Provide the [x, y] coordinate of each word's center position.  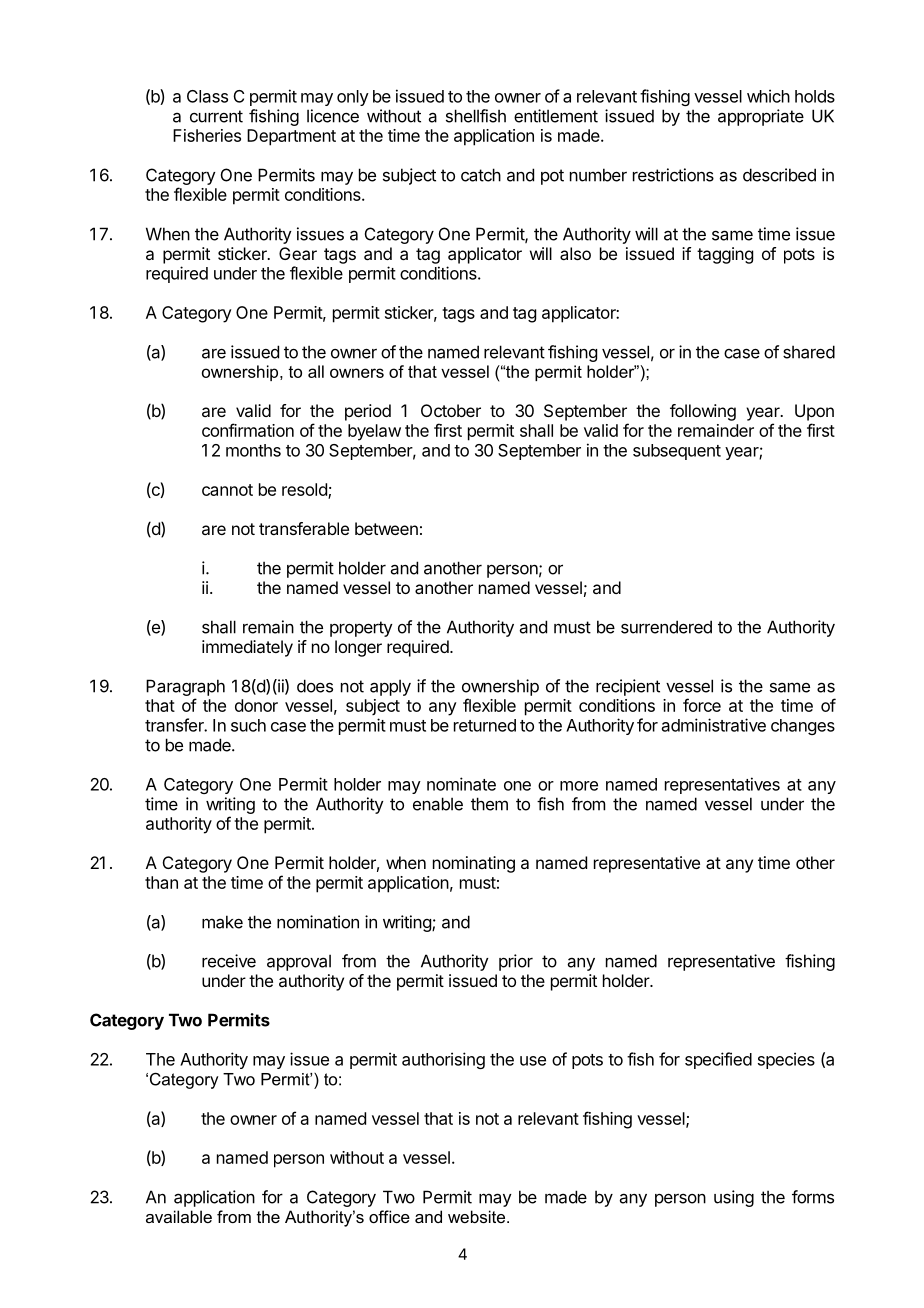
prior [516, 962]
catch [481, 175]
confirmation [248, 430]
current [216, 116]
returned [485, 725]
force [702, 705]
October [451, 410]
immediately [247, 648]
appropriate [761, 117]
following [703, 412]
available [179, 1216]
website [478, 1216]
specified [718, 1060]
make [222, 922]
